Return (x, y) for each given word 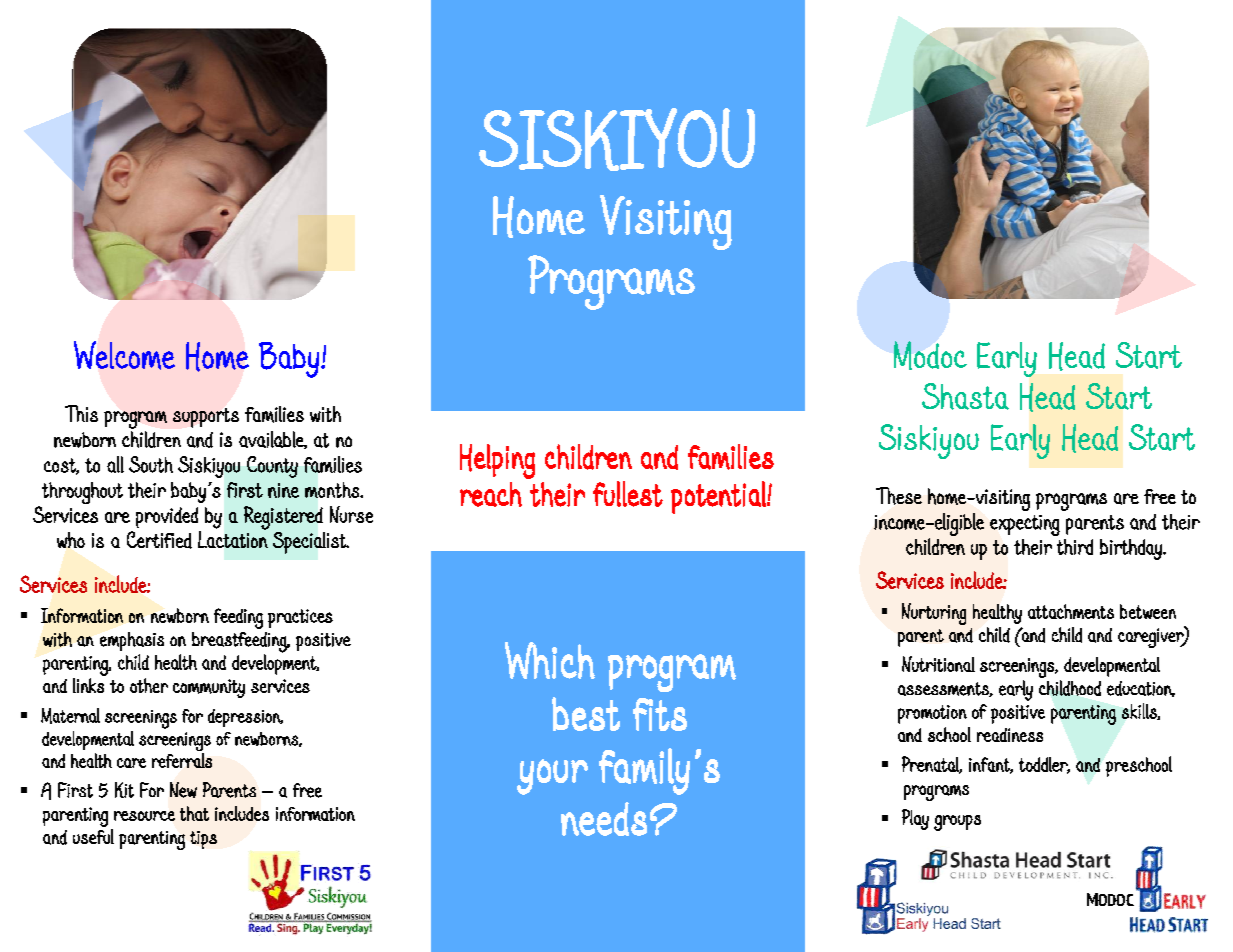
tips (203, 840)
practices (300, 618)
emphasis (132, 641)
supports (206, 418)
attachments (1071, 611)
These (899, 496)
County (272, 467)
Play (915, 819)
